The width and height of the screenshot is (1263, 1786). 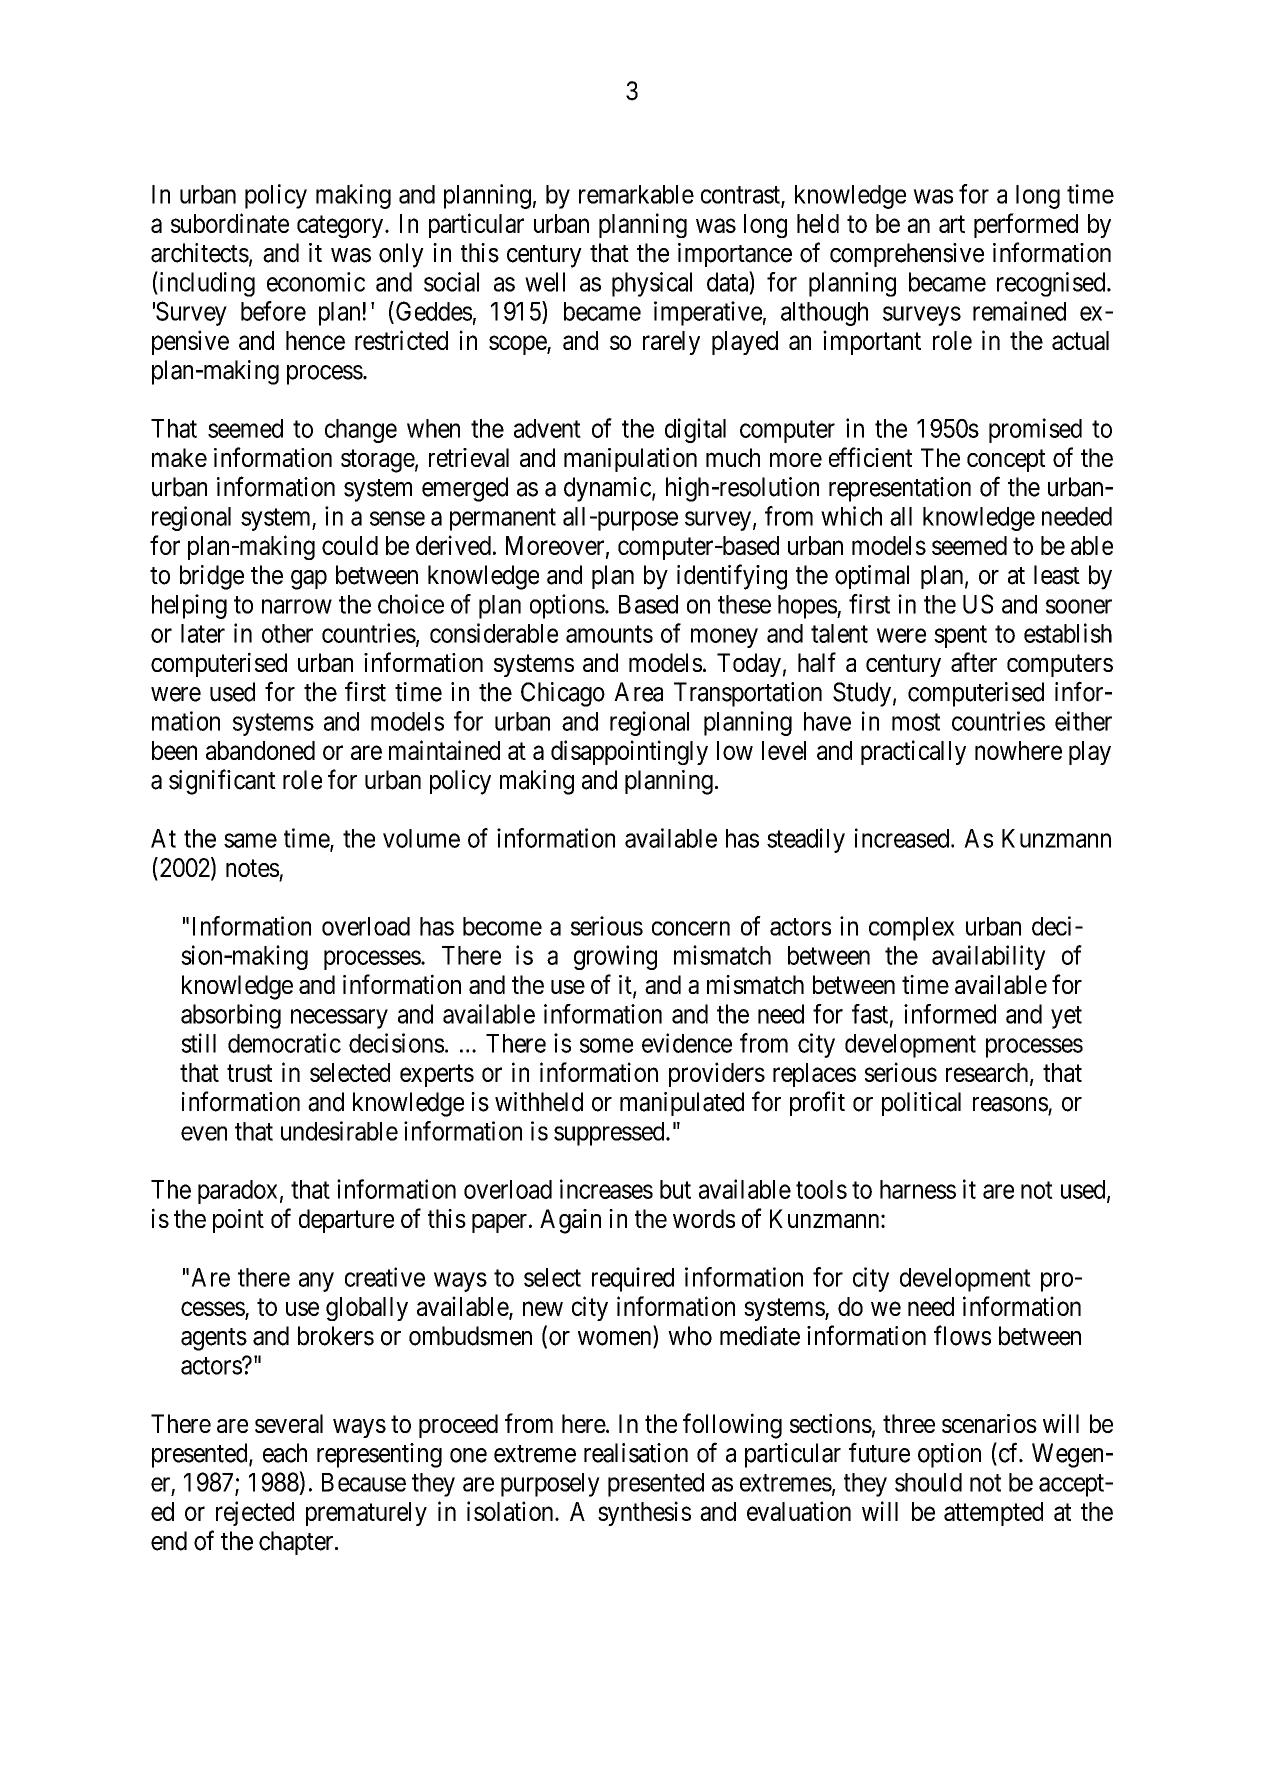 I want to click on reasons, so click(x=1010, y=1104).
